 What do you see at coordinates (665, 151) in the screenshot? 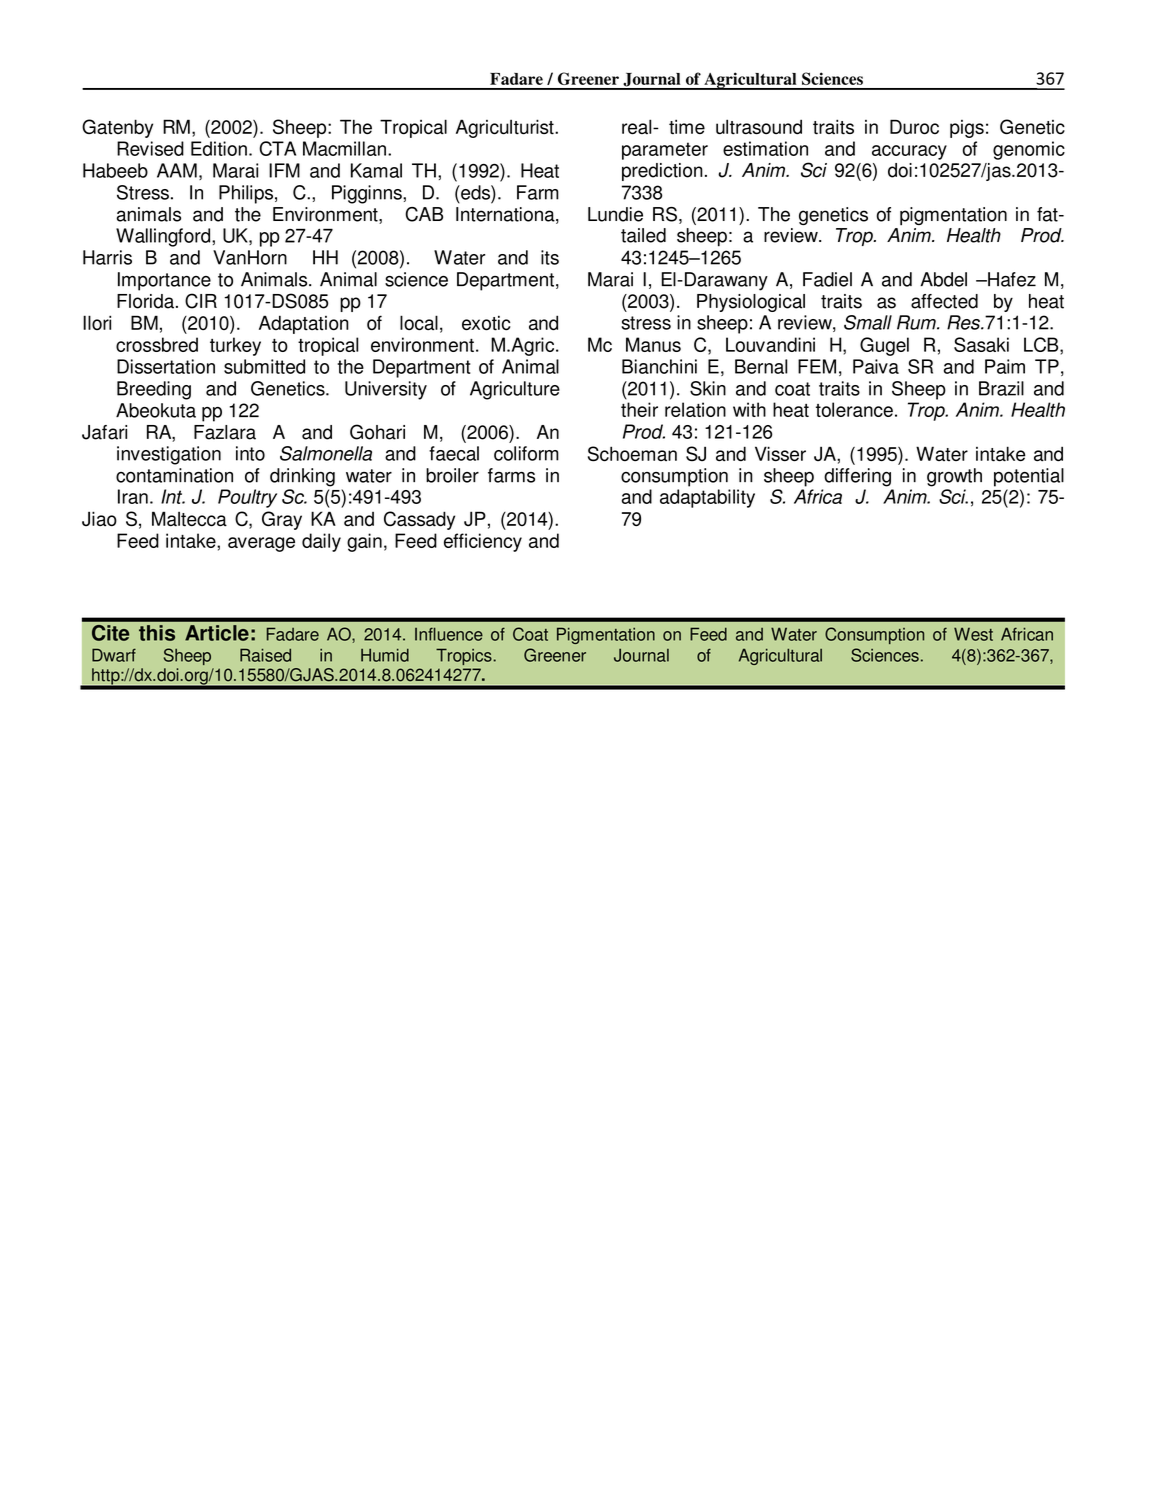
I see `parameter` at bounding box center [665, 151].
